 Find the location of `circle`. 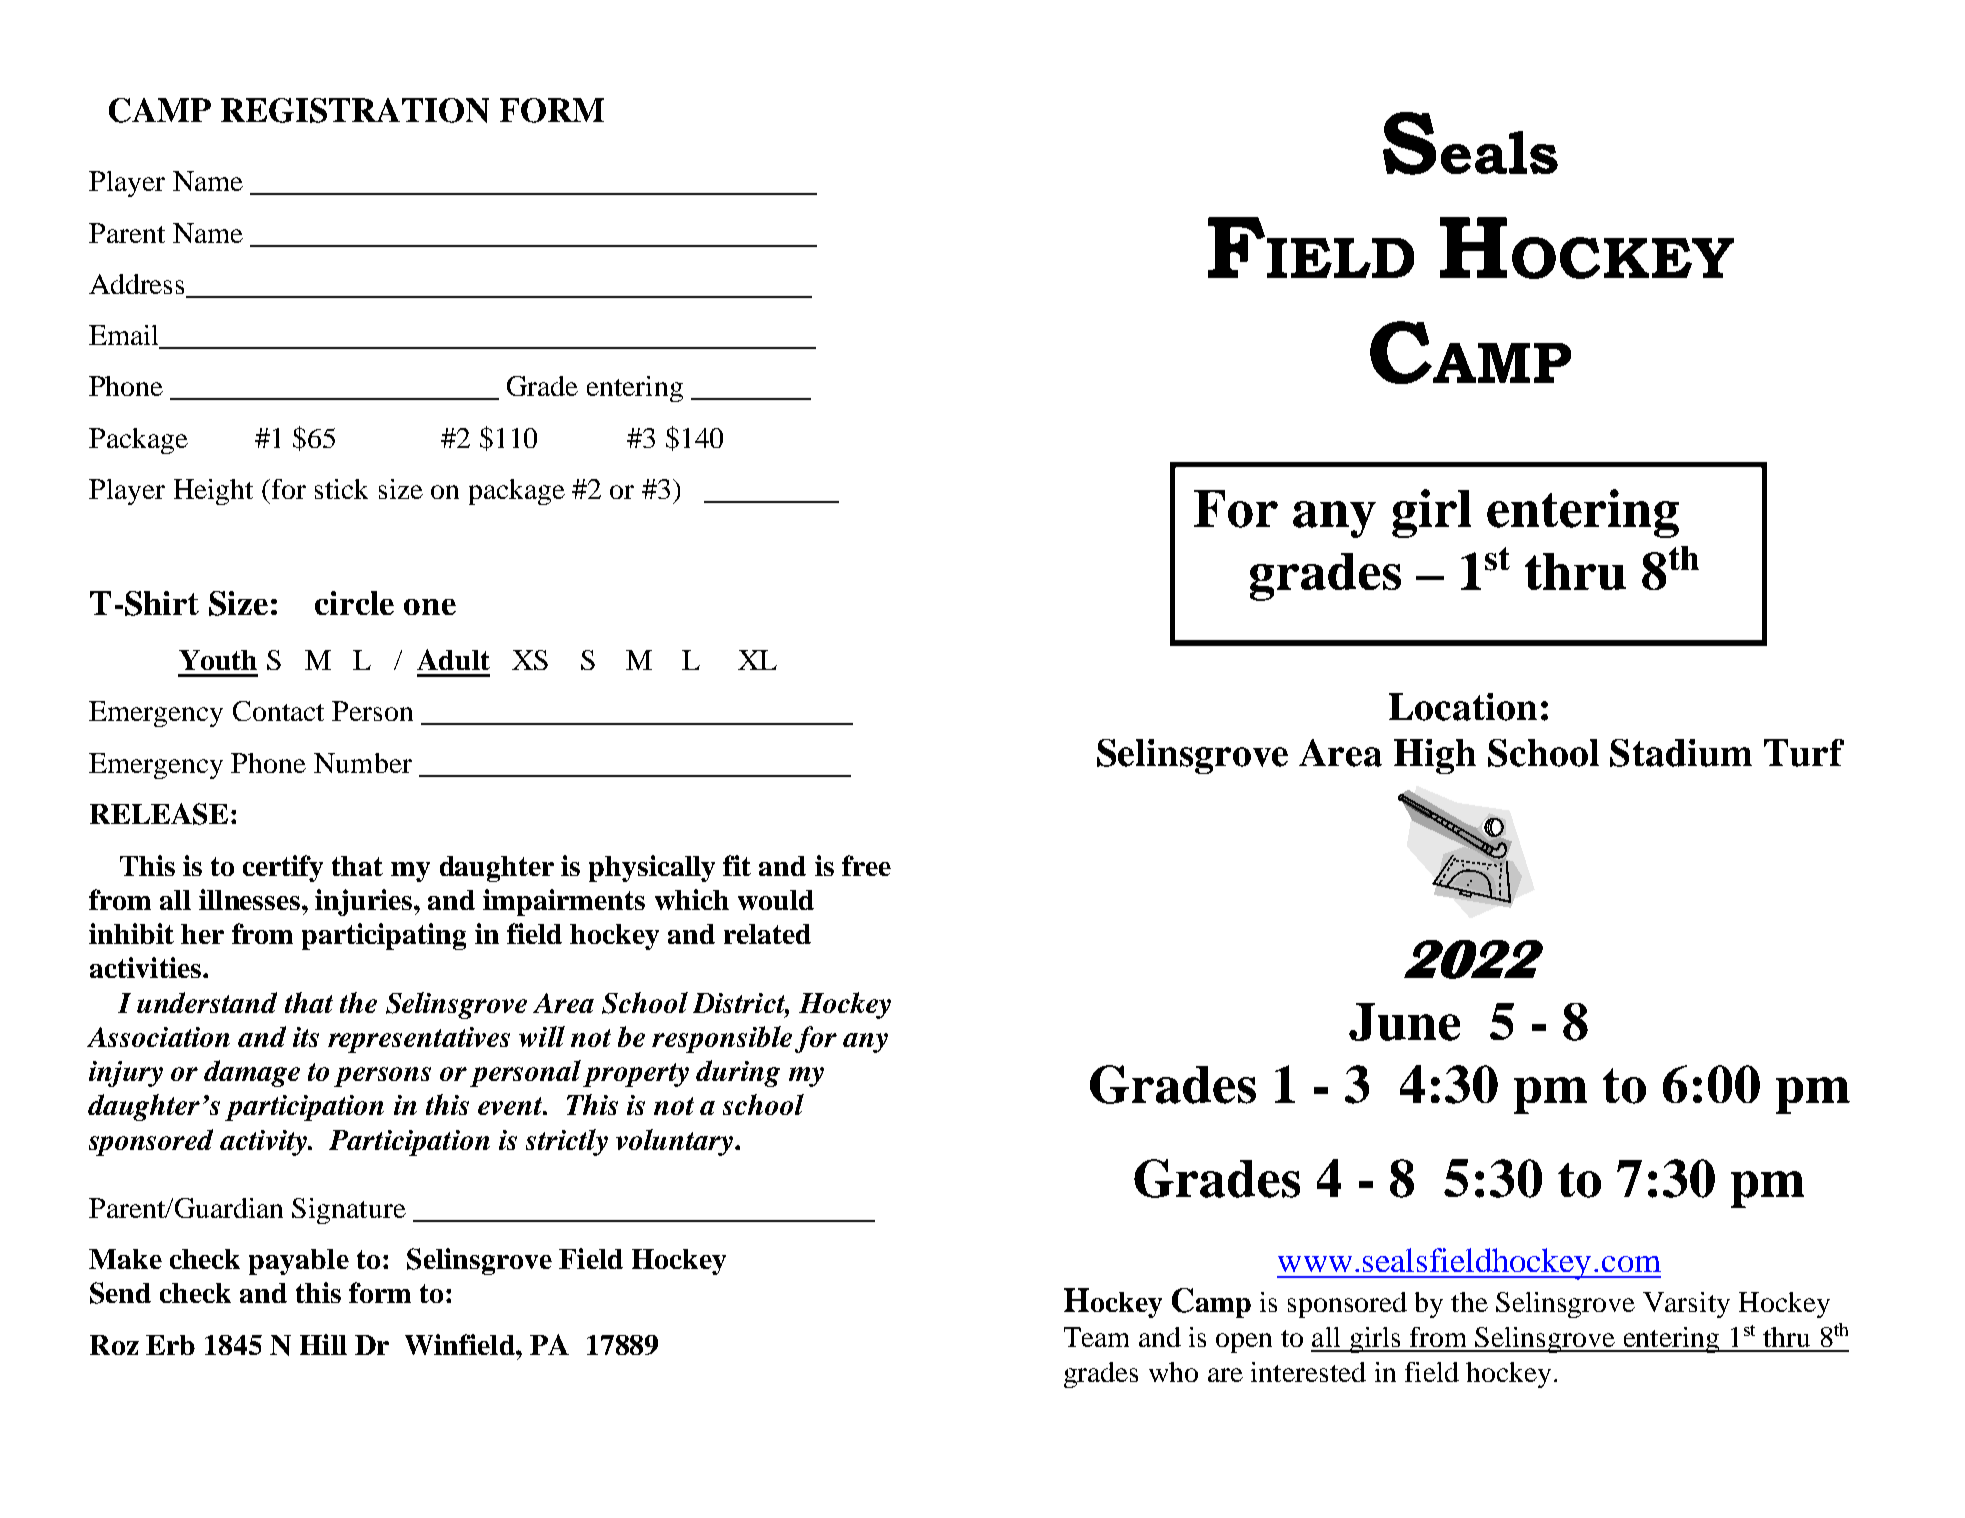

circle is located at coordinates (354, 603).
